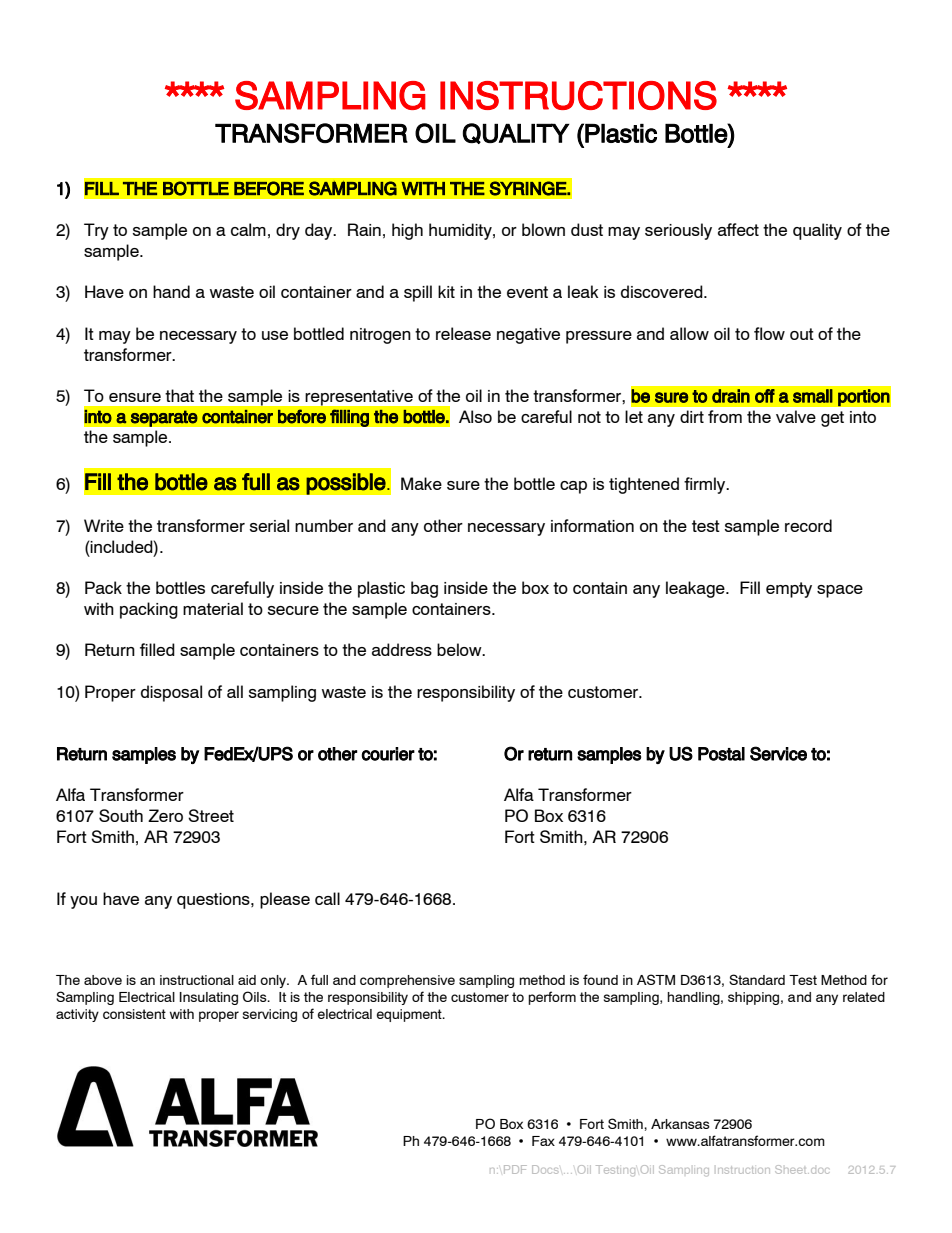 The height and width of the screenshot is (1233, 952). Describe the element at coordinates (104, 525) in the screenshot. I see `Write` at that location.
